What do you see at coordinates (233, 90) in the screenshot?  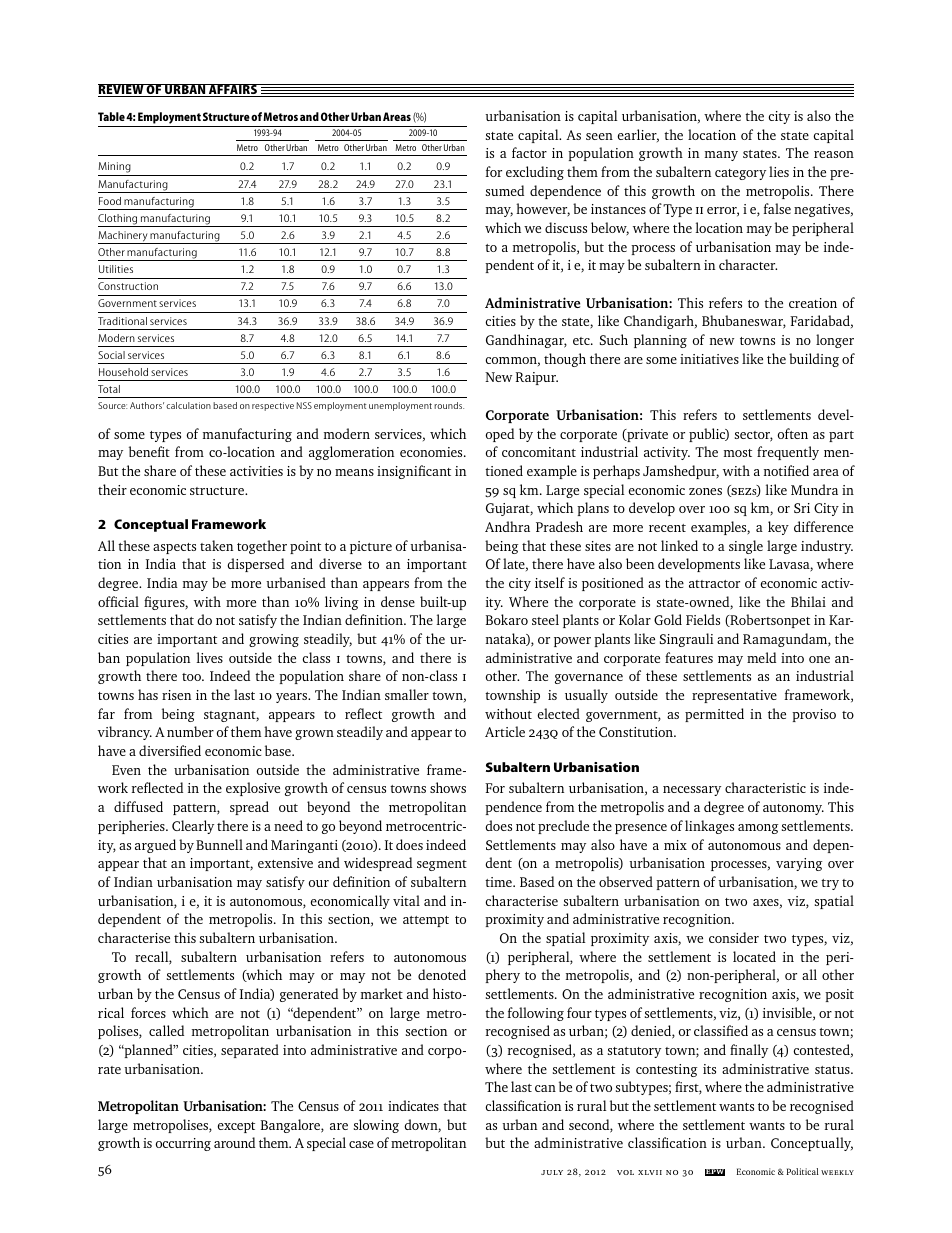 I see `AFFAIRS` at bounding box center [233, 90].
